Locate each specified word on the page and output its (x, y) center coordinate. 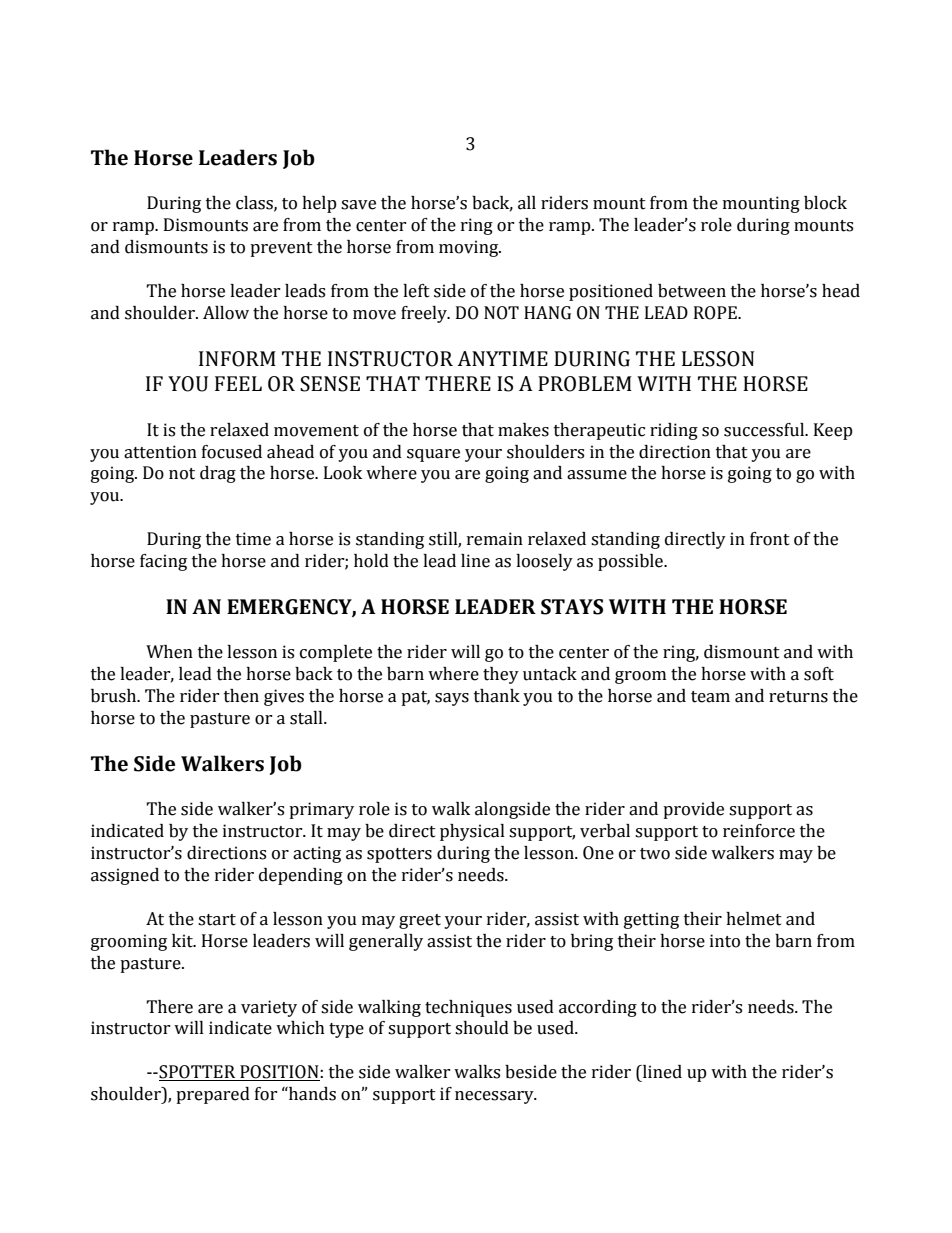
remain (495, 539)
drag (218, 474)
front (770, 539)
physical (472, 832)
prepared (213, 1095)
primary (321, 810)
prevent (281, 249)
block (825, 203)
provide (693, 810)
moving (470, 248)
